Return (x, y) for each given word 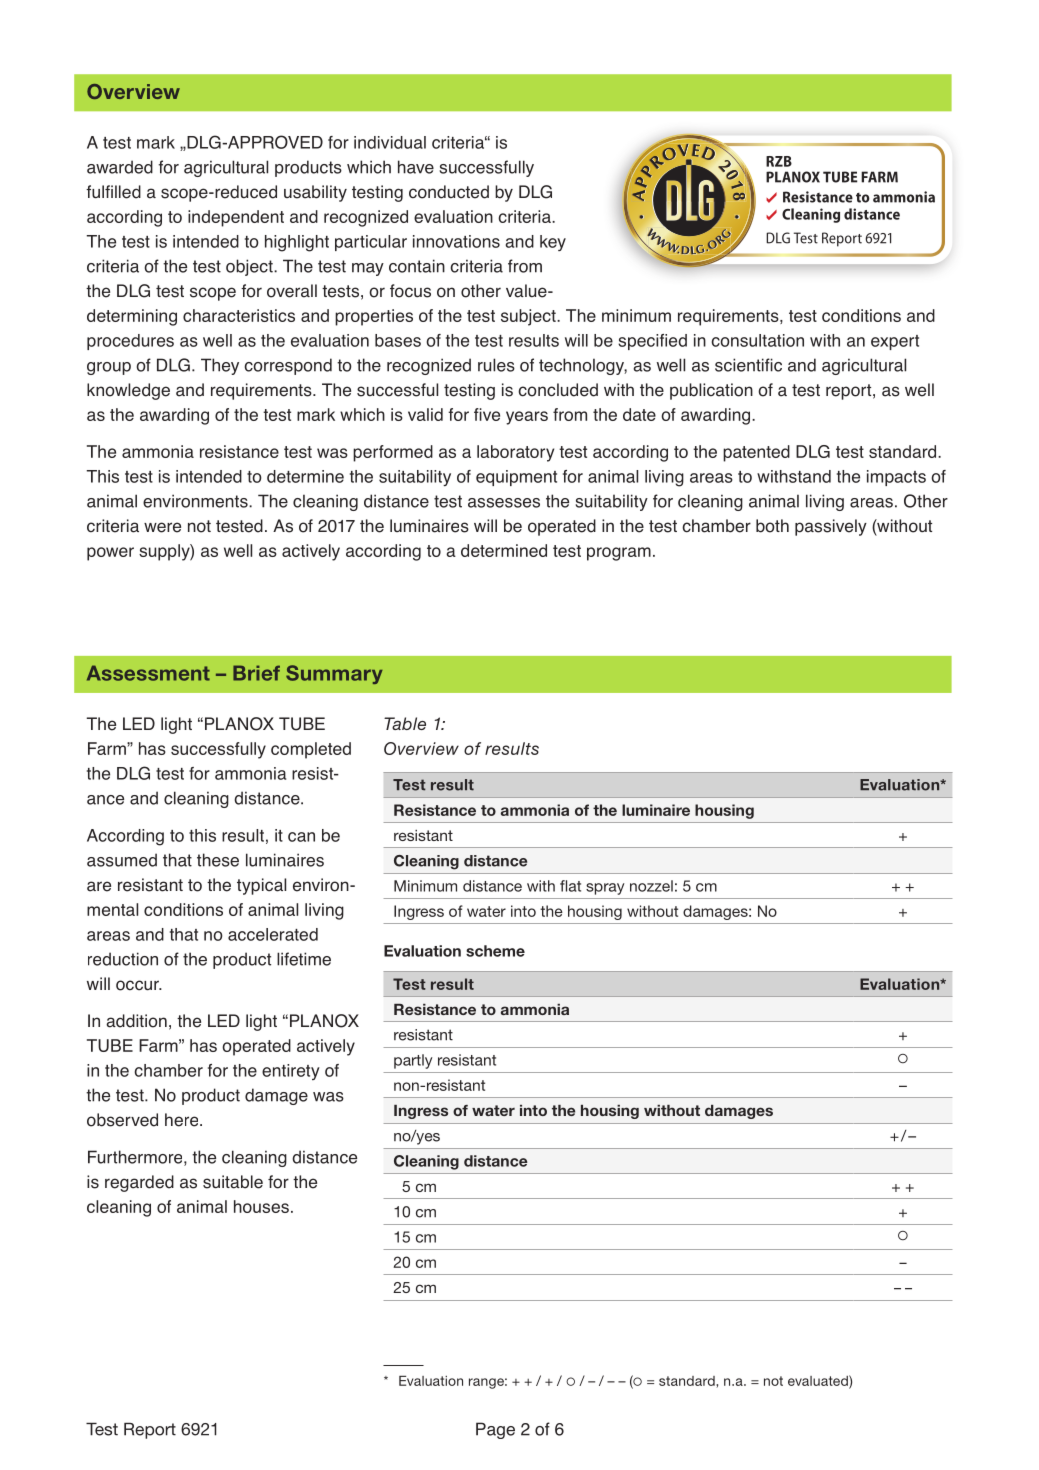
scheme (495, 951)
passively (831, 527)
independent (236, 218)
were (162, 527)
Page (495, 1430)
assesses (504, 503)
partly (413, 1061)
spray (605, 889)
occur (138, 985)
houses (261, 1206)
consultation (757, 340)
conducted (449, 192)
